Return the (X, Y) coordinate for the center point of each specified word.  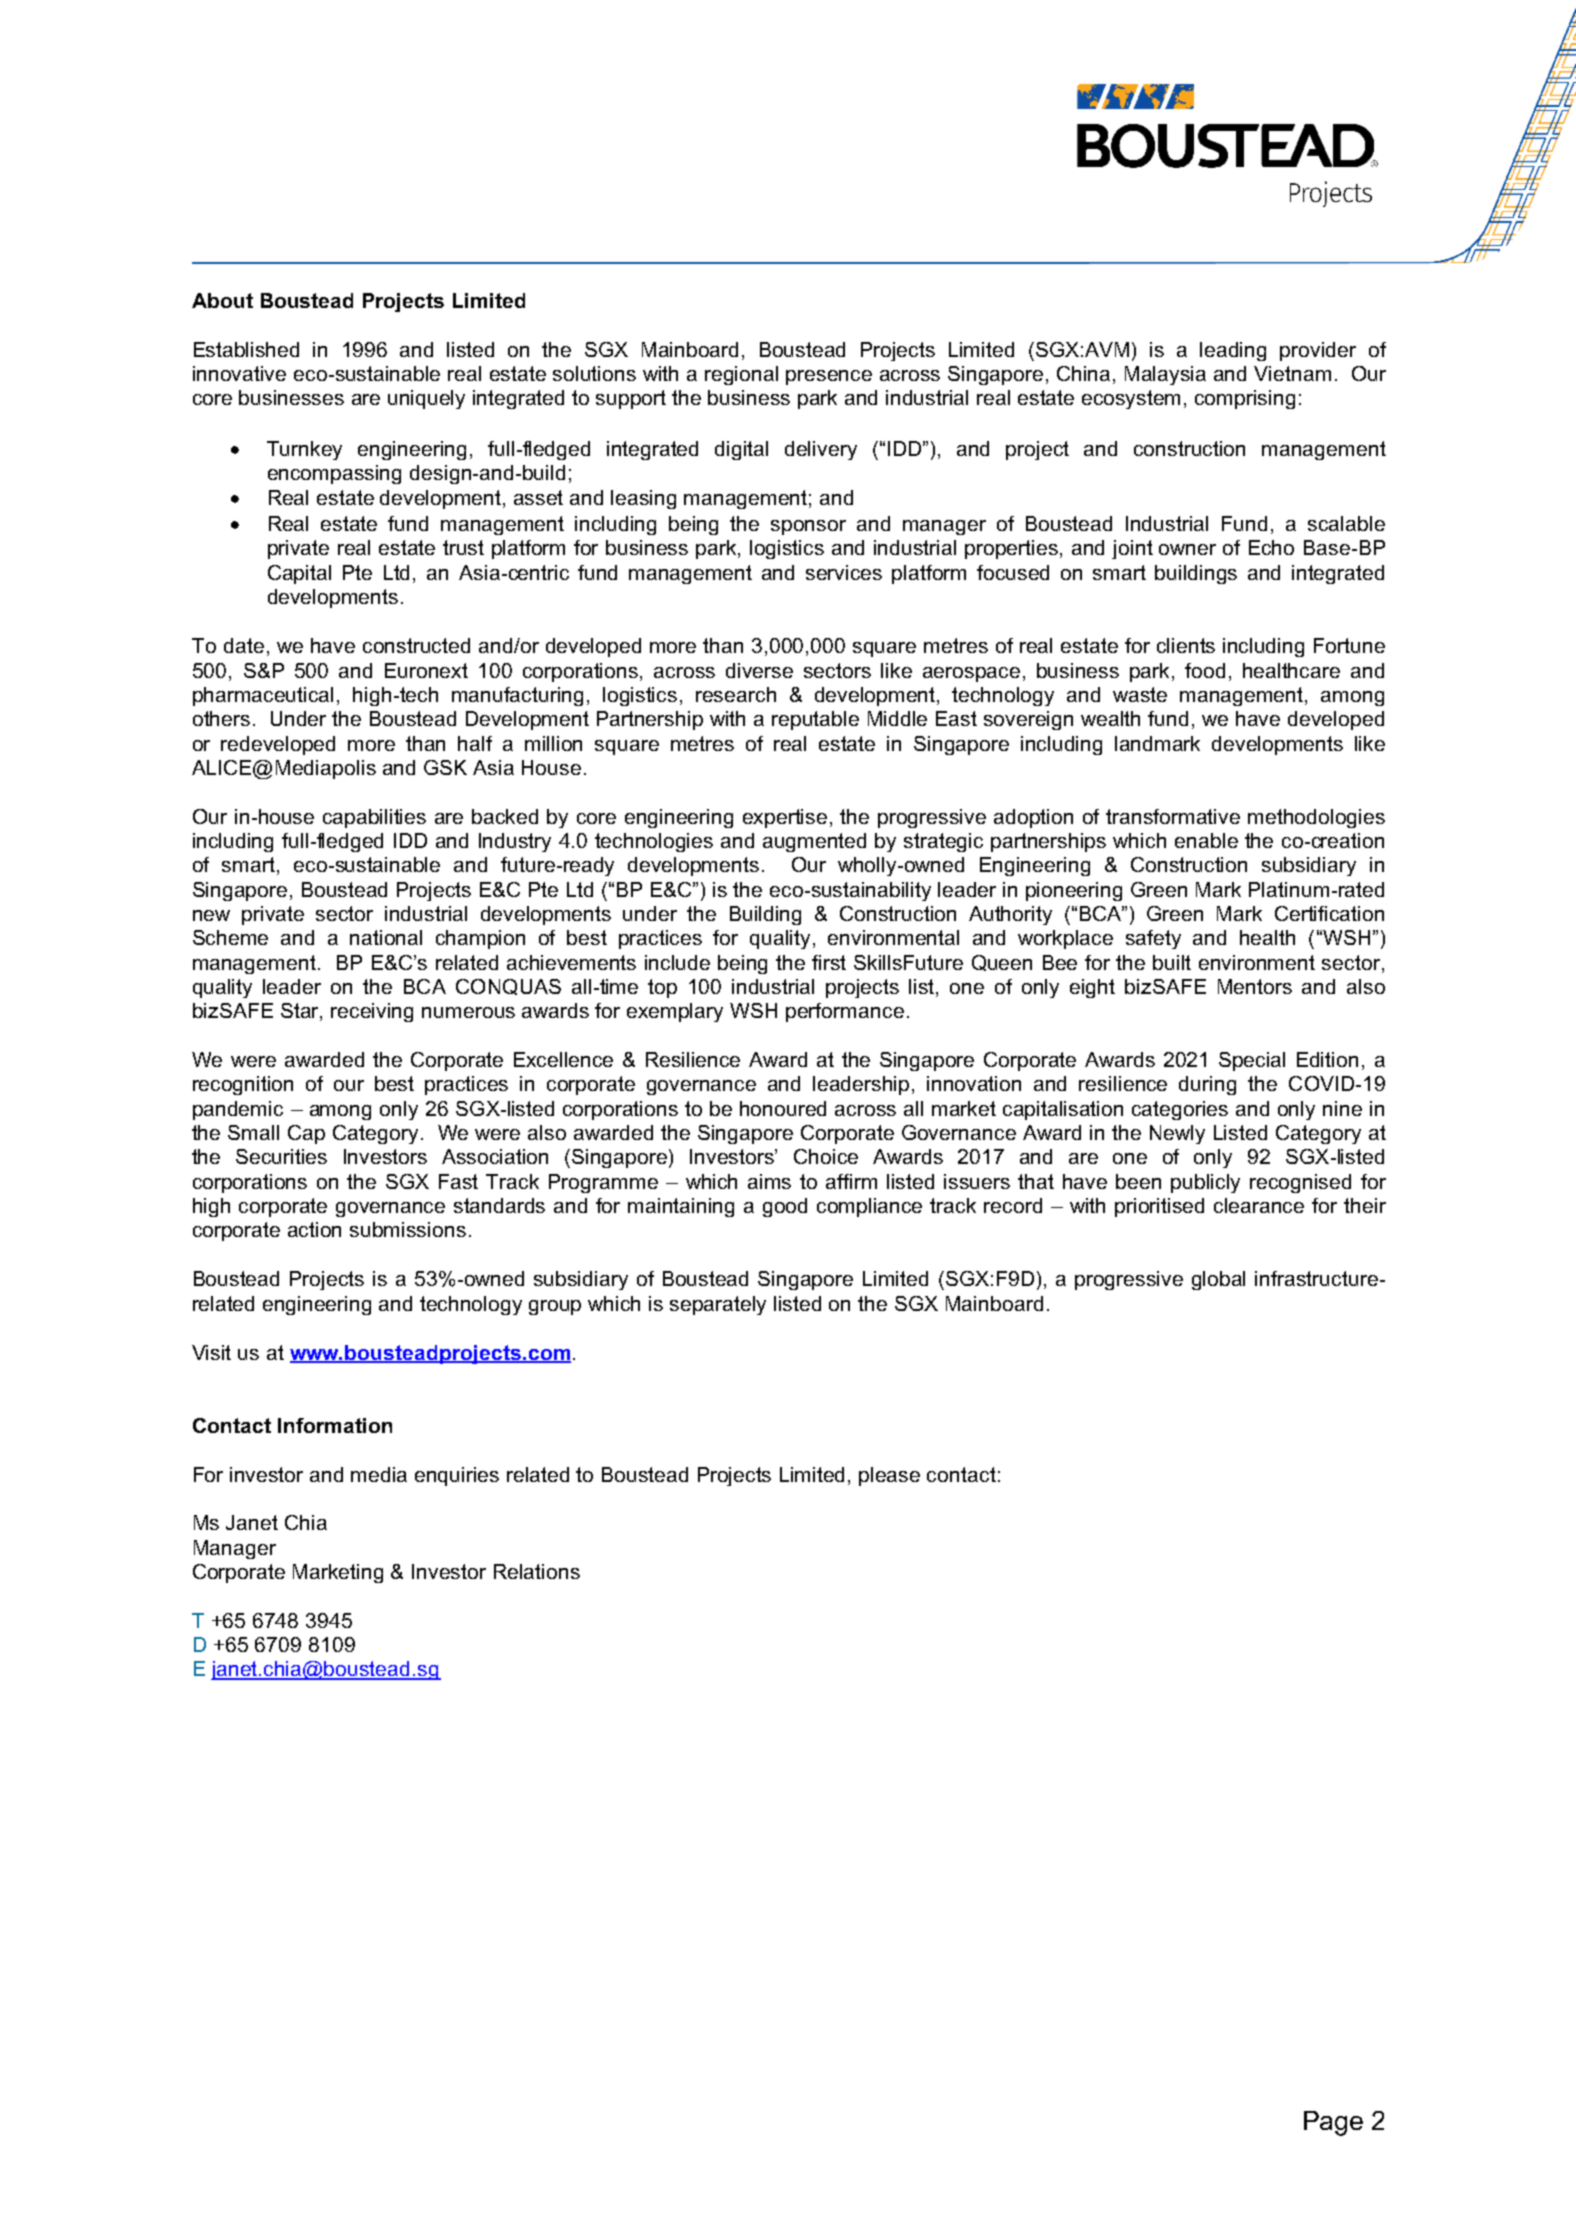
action (314, 1229)
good (785, 1207)
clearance (1259, 1205)
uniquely (426, 399)
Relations (537, 1571)
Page (1333, 2123)
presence (829, 377)
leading (1233, 351)
